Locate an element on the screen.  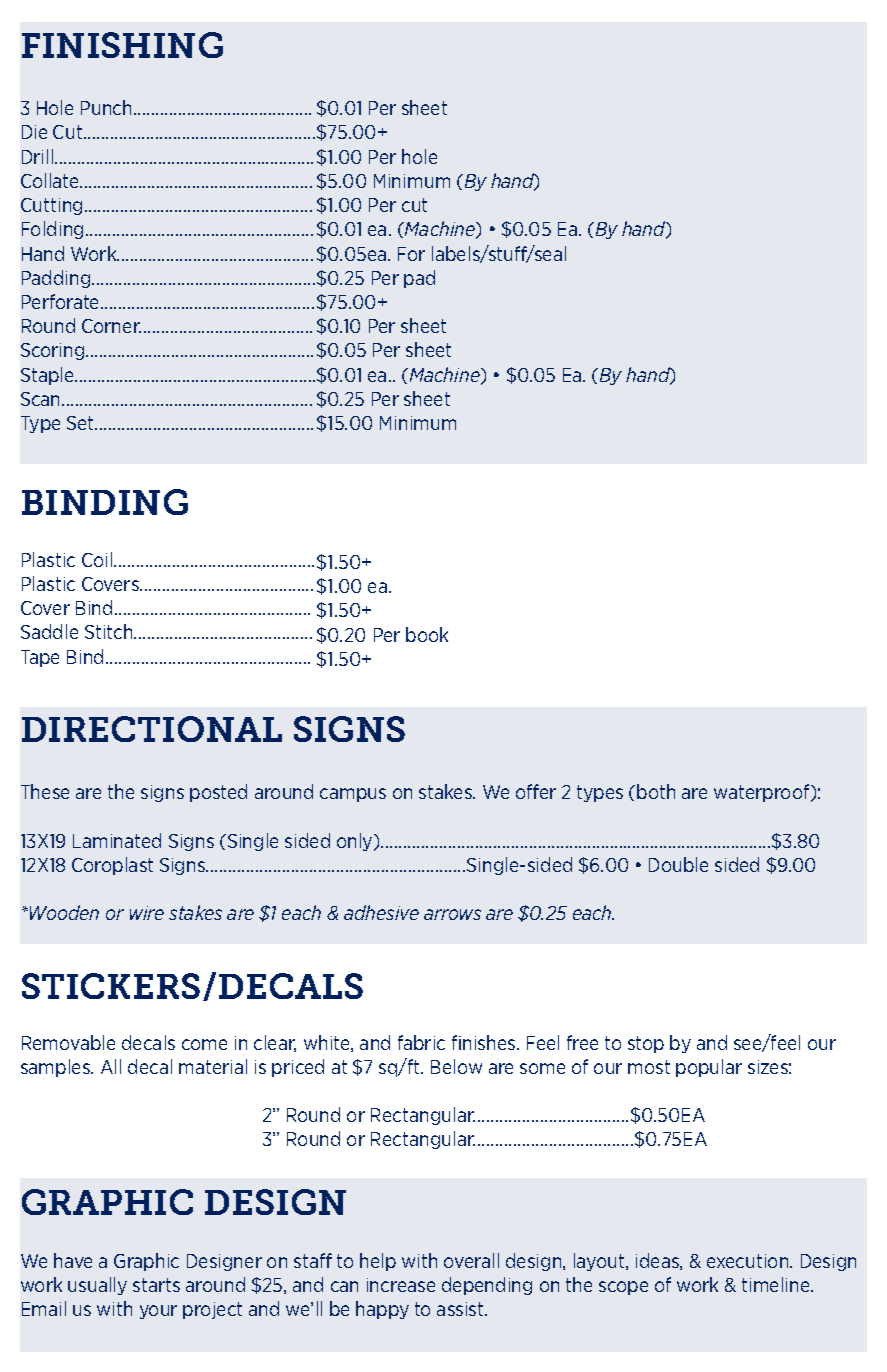
Set is located at coordinates (82, 423).
